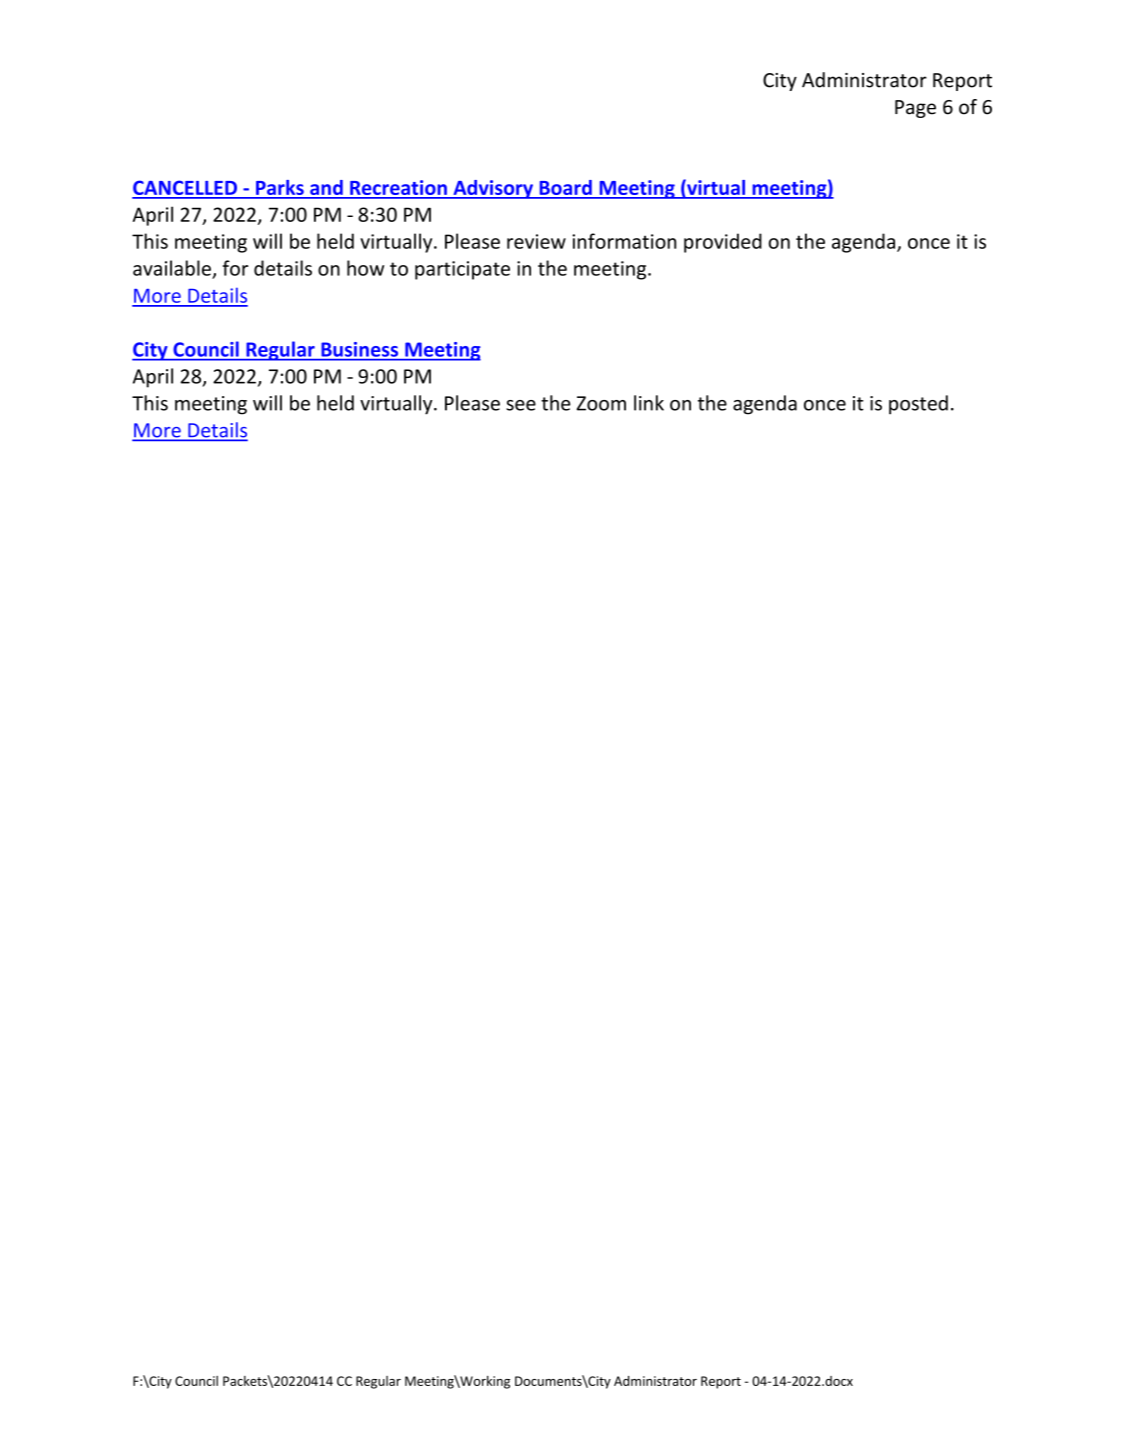 This screenshot has height=1456, width=1125. Describe the element at coordinates (172, 268) in the screenshot. I see `available` at that location.
